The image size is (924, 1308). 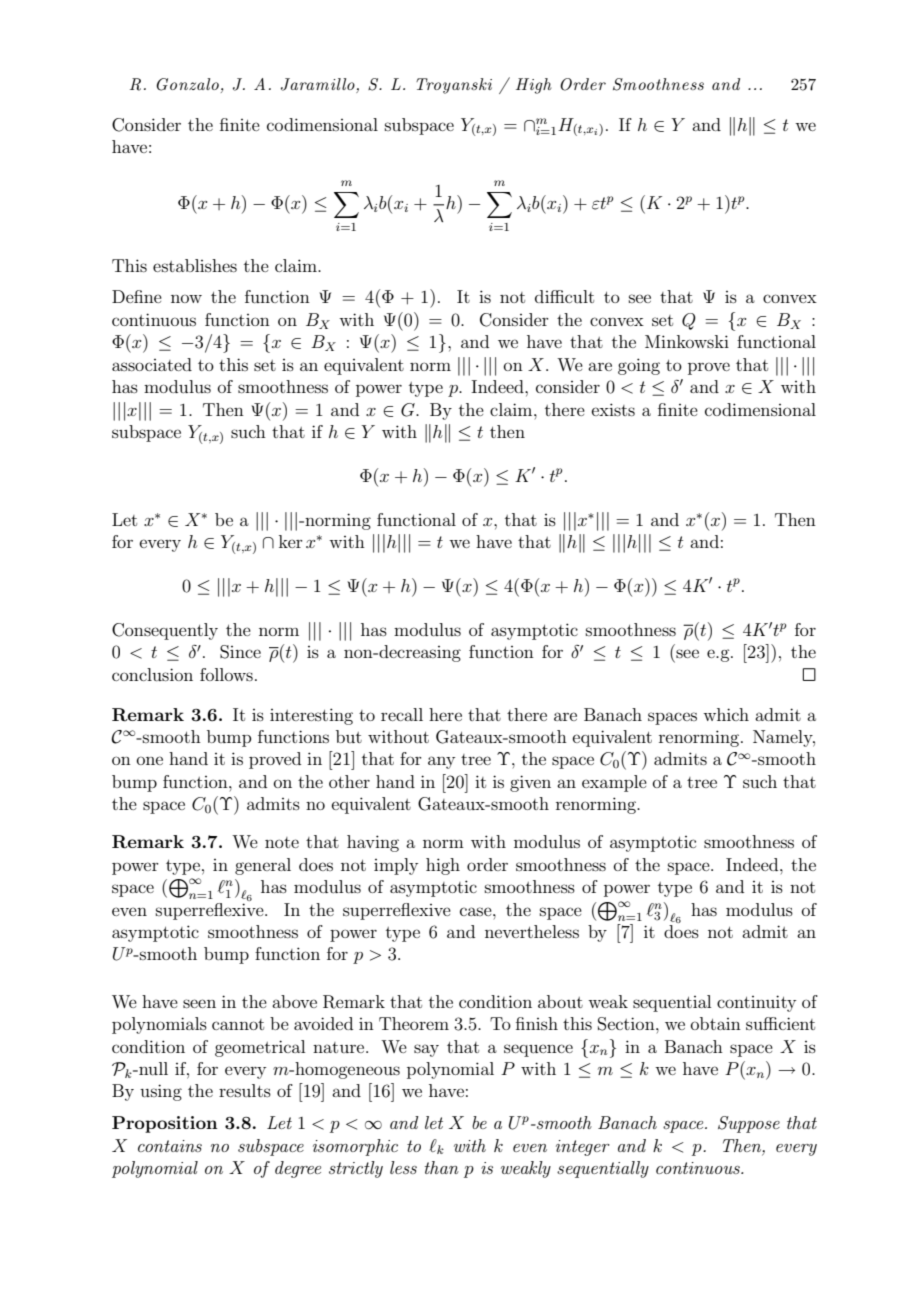 What do you see at coordinates (564, 296) in the page?
I see `difficult` at bounding box center [564, 296].
